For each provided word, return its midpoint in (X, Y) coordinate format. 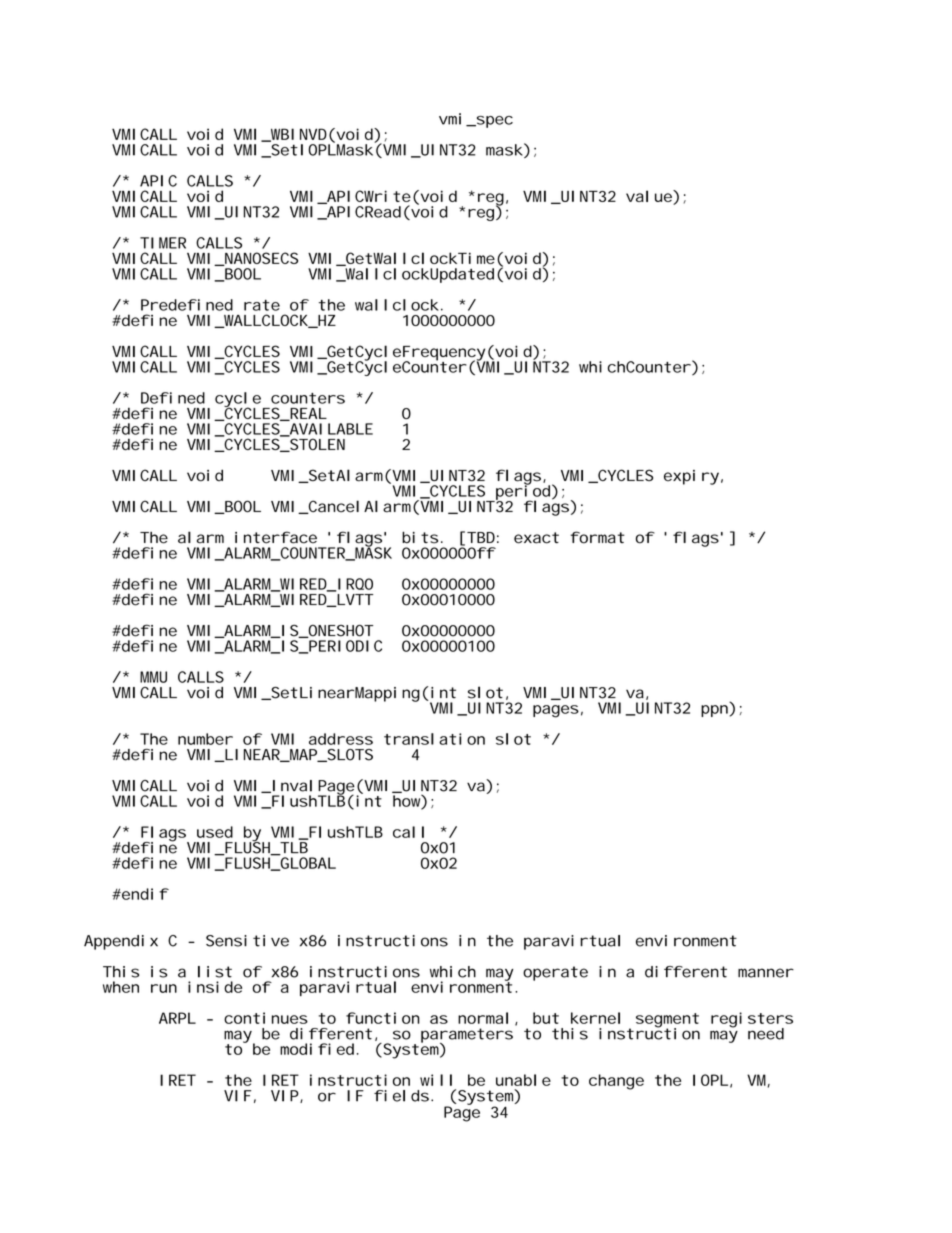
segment (667, 1021)
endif (144, 894)
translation (434, 739)
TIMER (163, 243)
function (383, 1018)
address (341, 739)
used (215, 832)
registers (752, 1021)
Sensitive (247, 941)
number (205, 739)
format (597, 537)
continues (266, 1018)
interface (276, 537)
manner (766, 973)
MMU (153, 677)
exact (536, 538)
